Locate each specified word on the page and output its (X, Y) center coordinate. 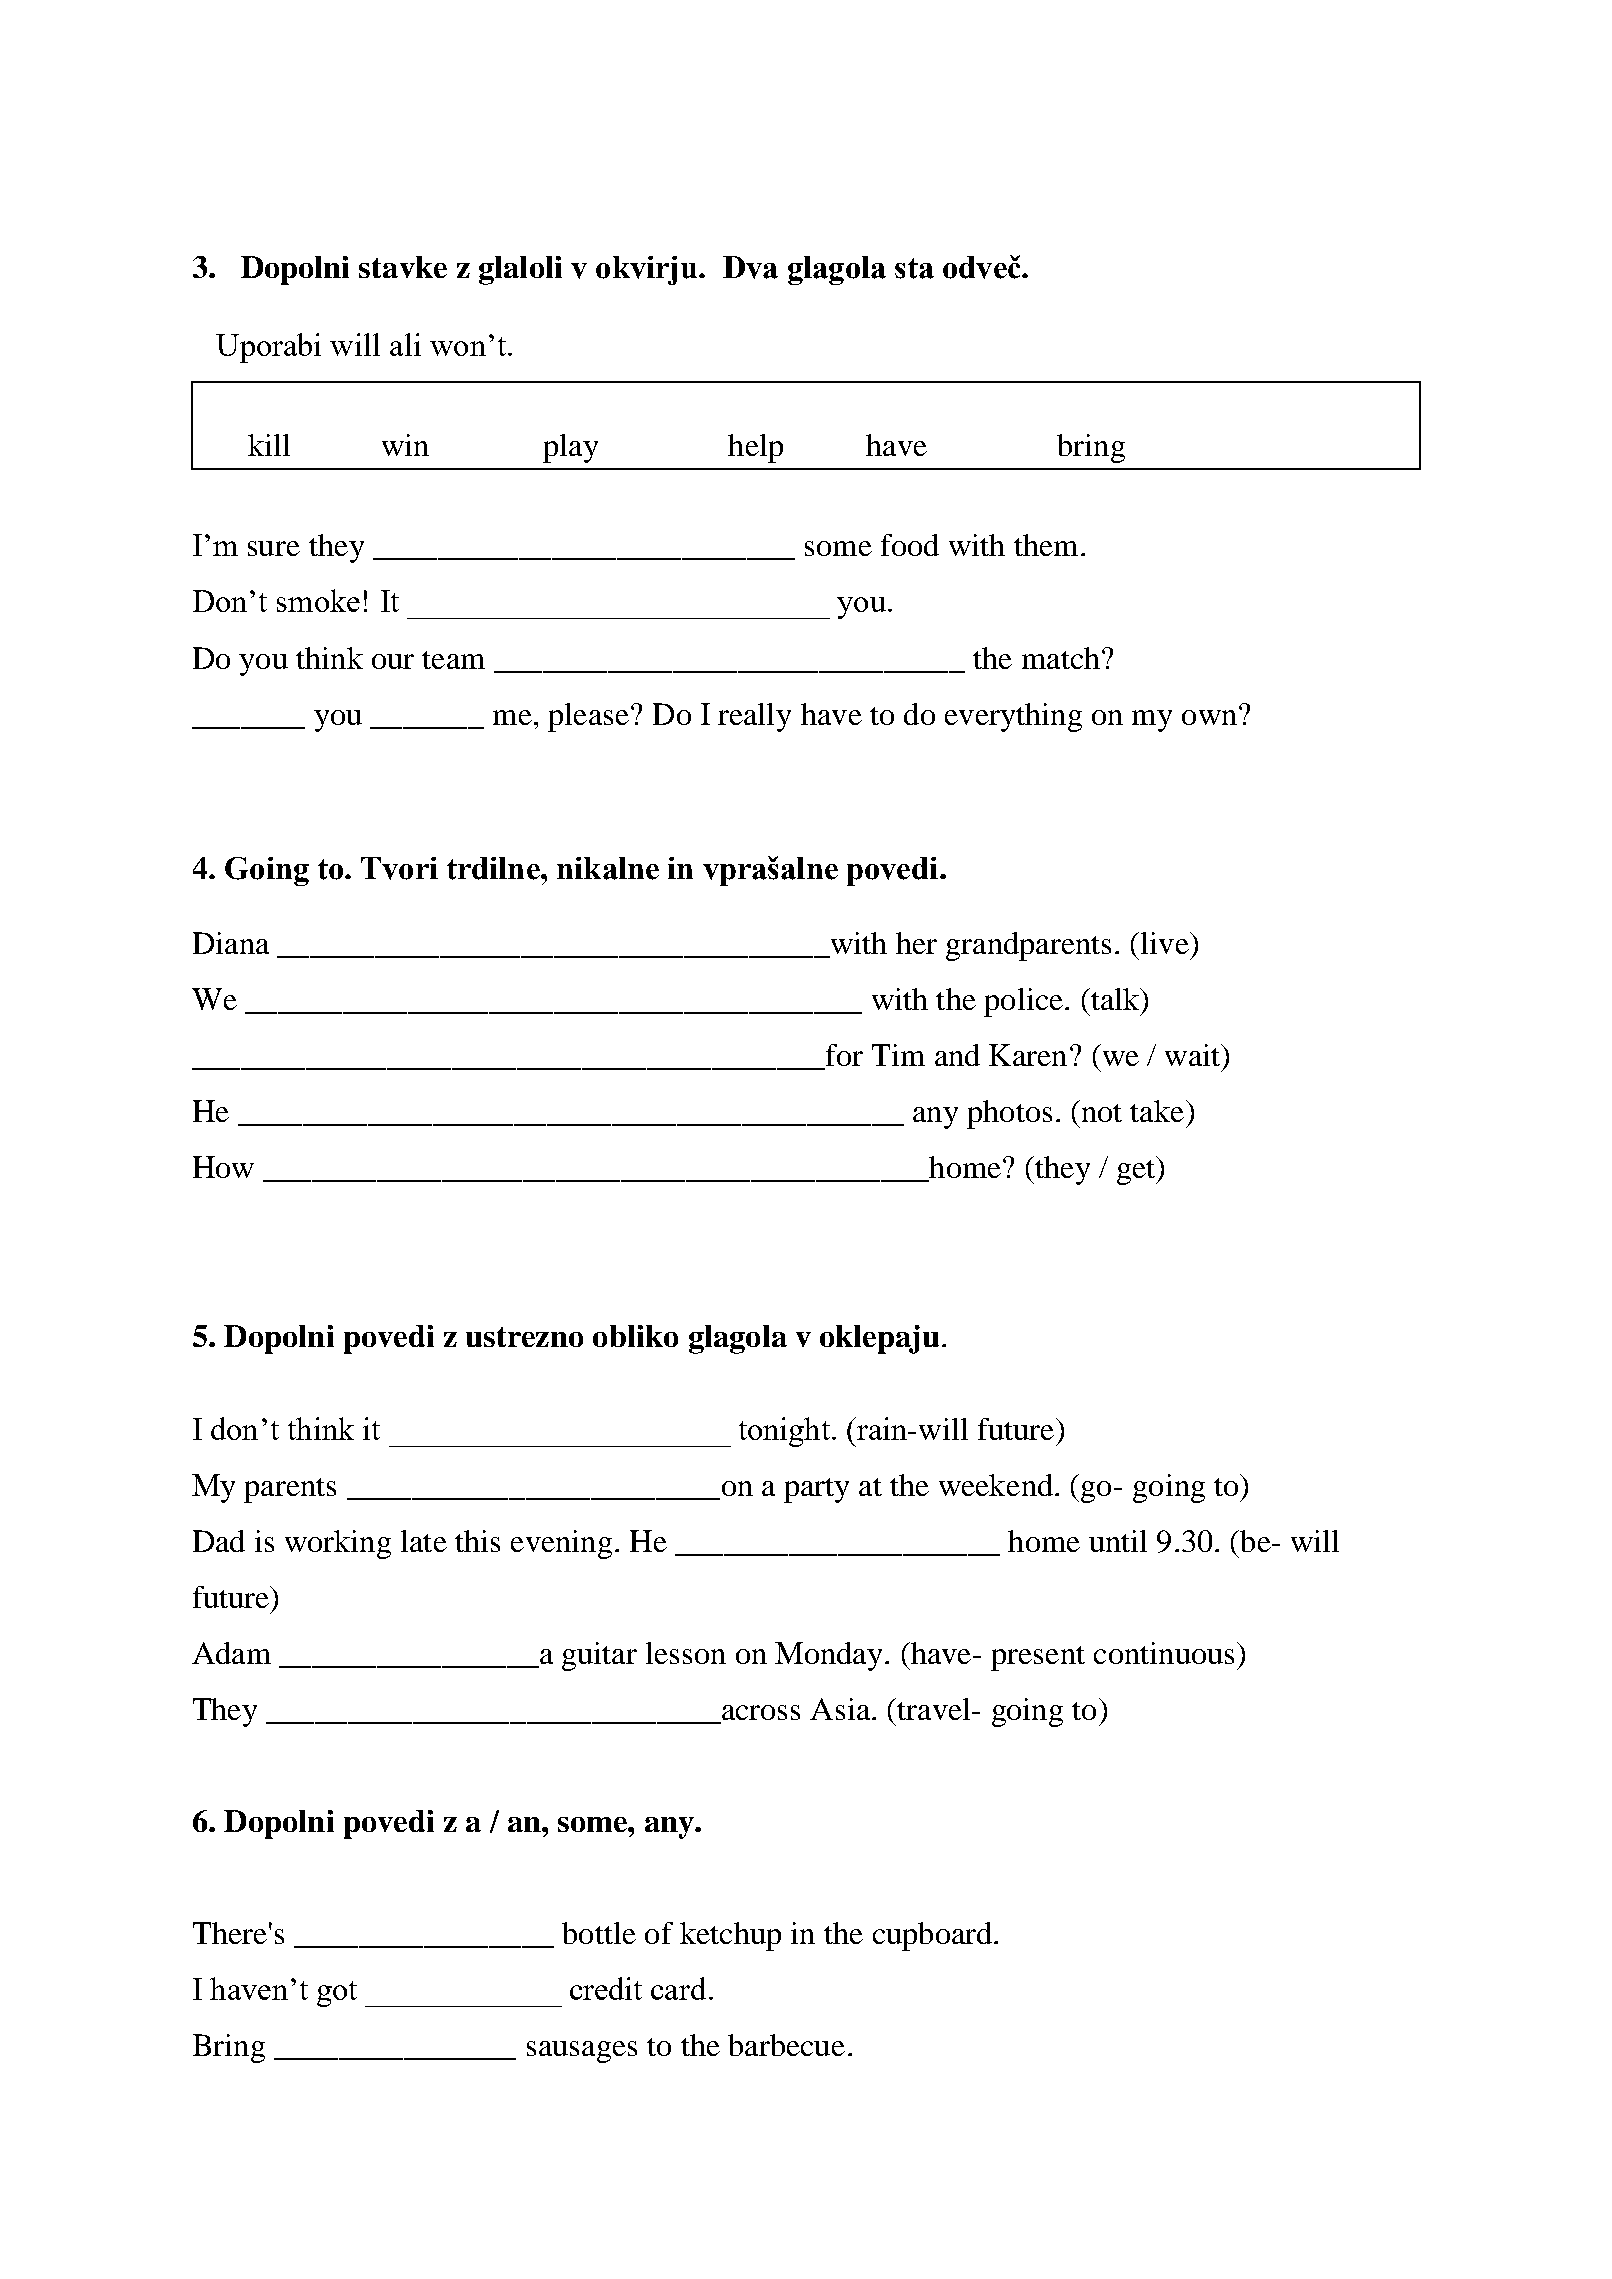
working (338, 1544)
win (405, 445)
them (1046, 545)
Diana (231, 943)
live (1164, 943)
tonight (784, 1432)
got (337, 1994)
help (755, 448)
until (1118, 1541)
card (678, 1988)
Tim (898, 1055)
